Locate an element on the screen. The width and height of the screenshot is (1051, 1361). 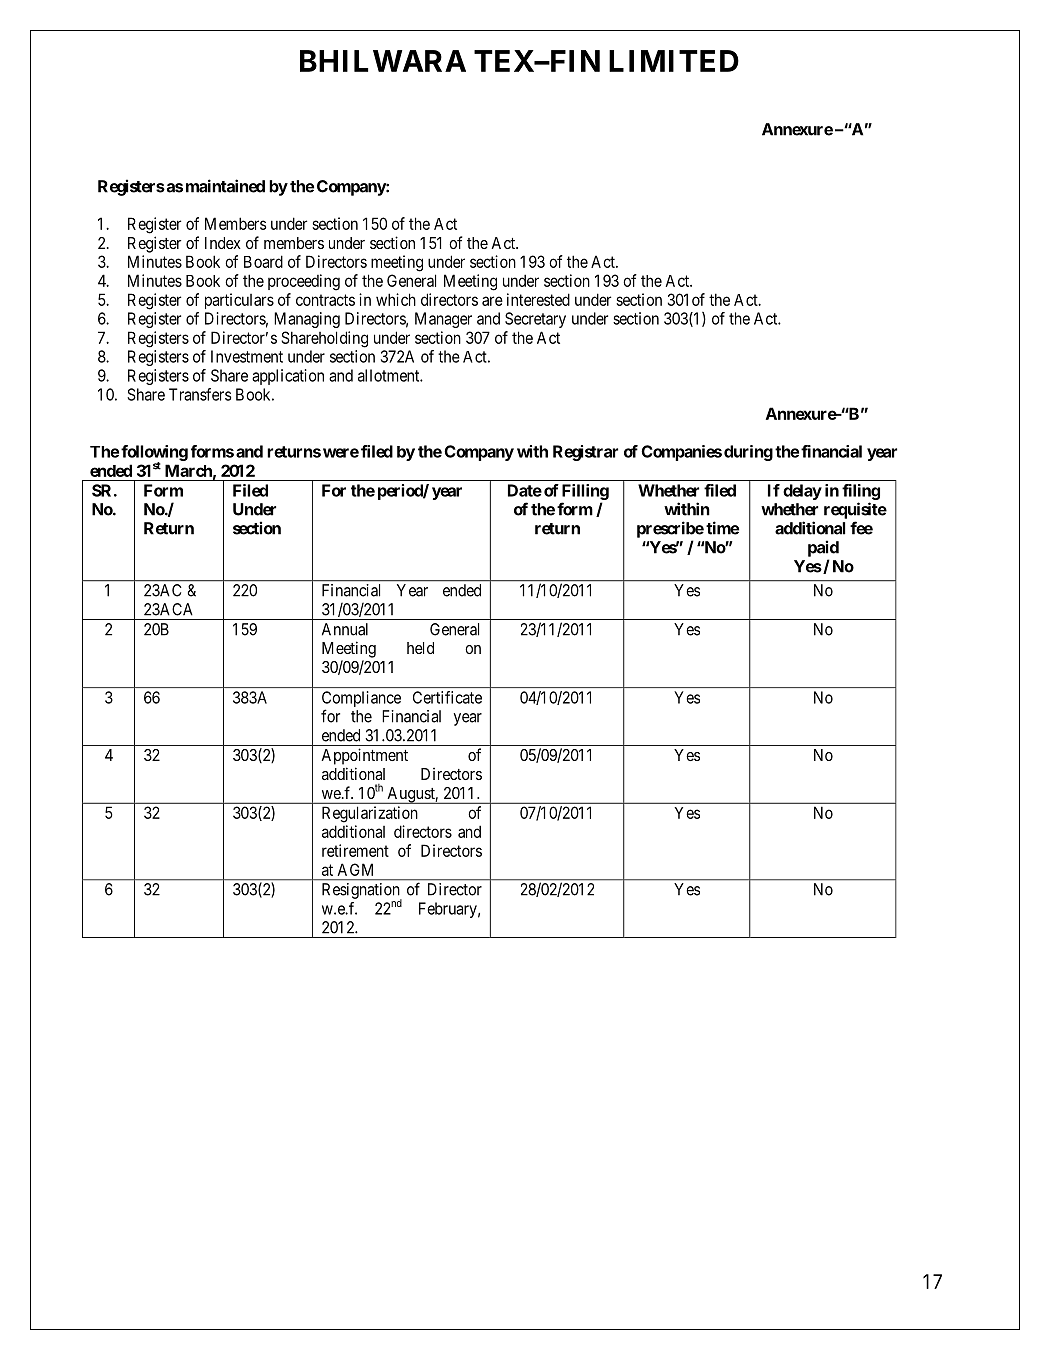
Annual is located at coordinates (345, 629).
